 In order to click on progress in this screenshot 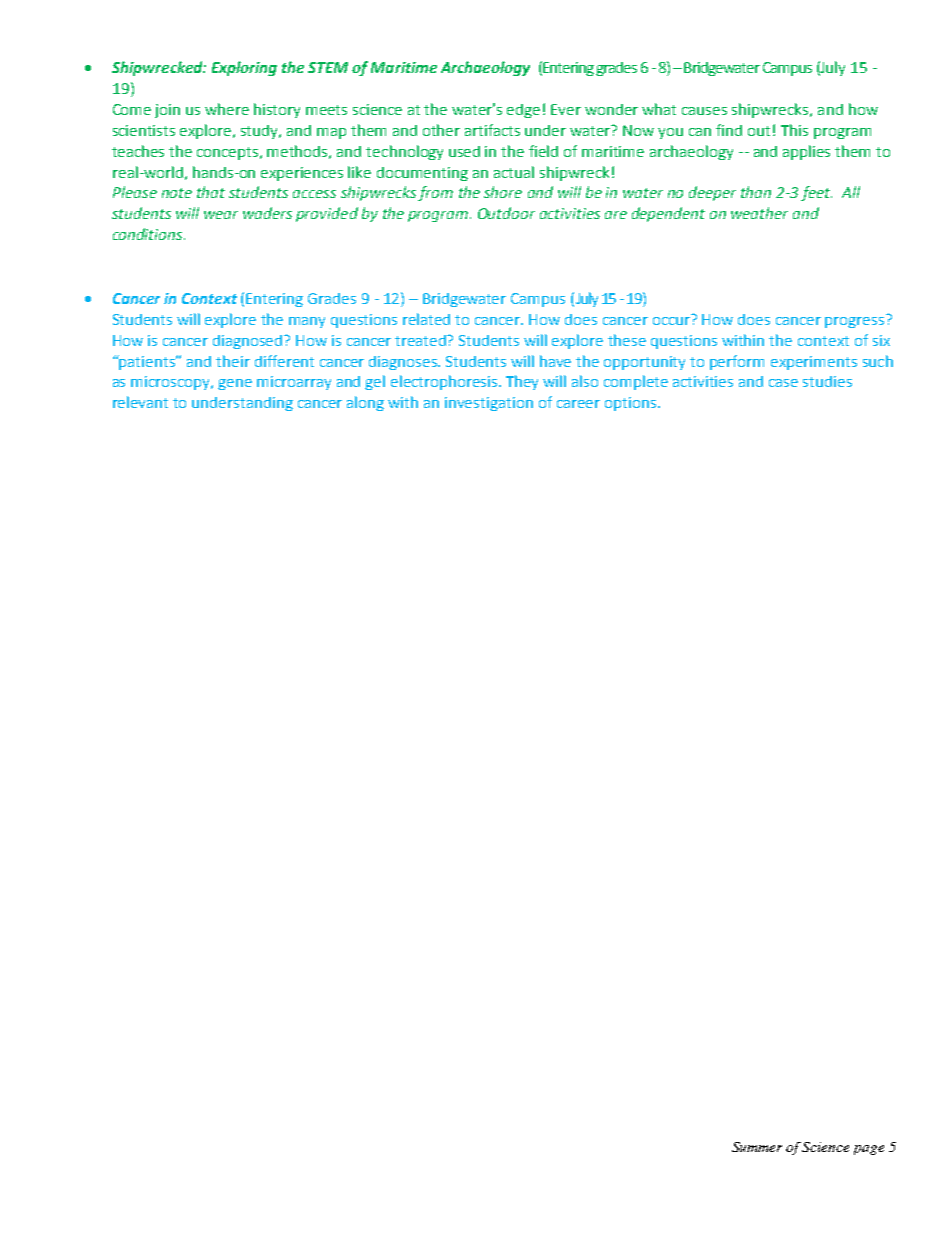, I will do `click(856, 321)`.
